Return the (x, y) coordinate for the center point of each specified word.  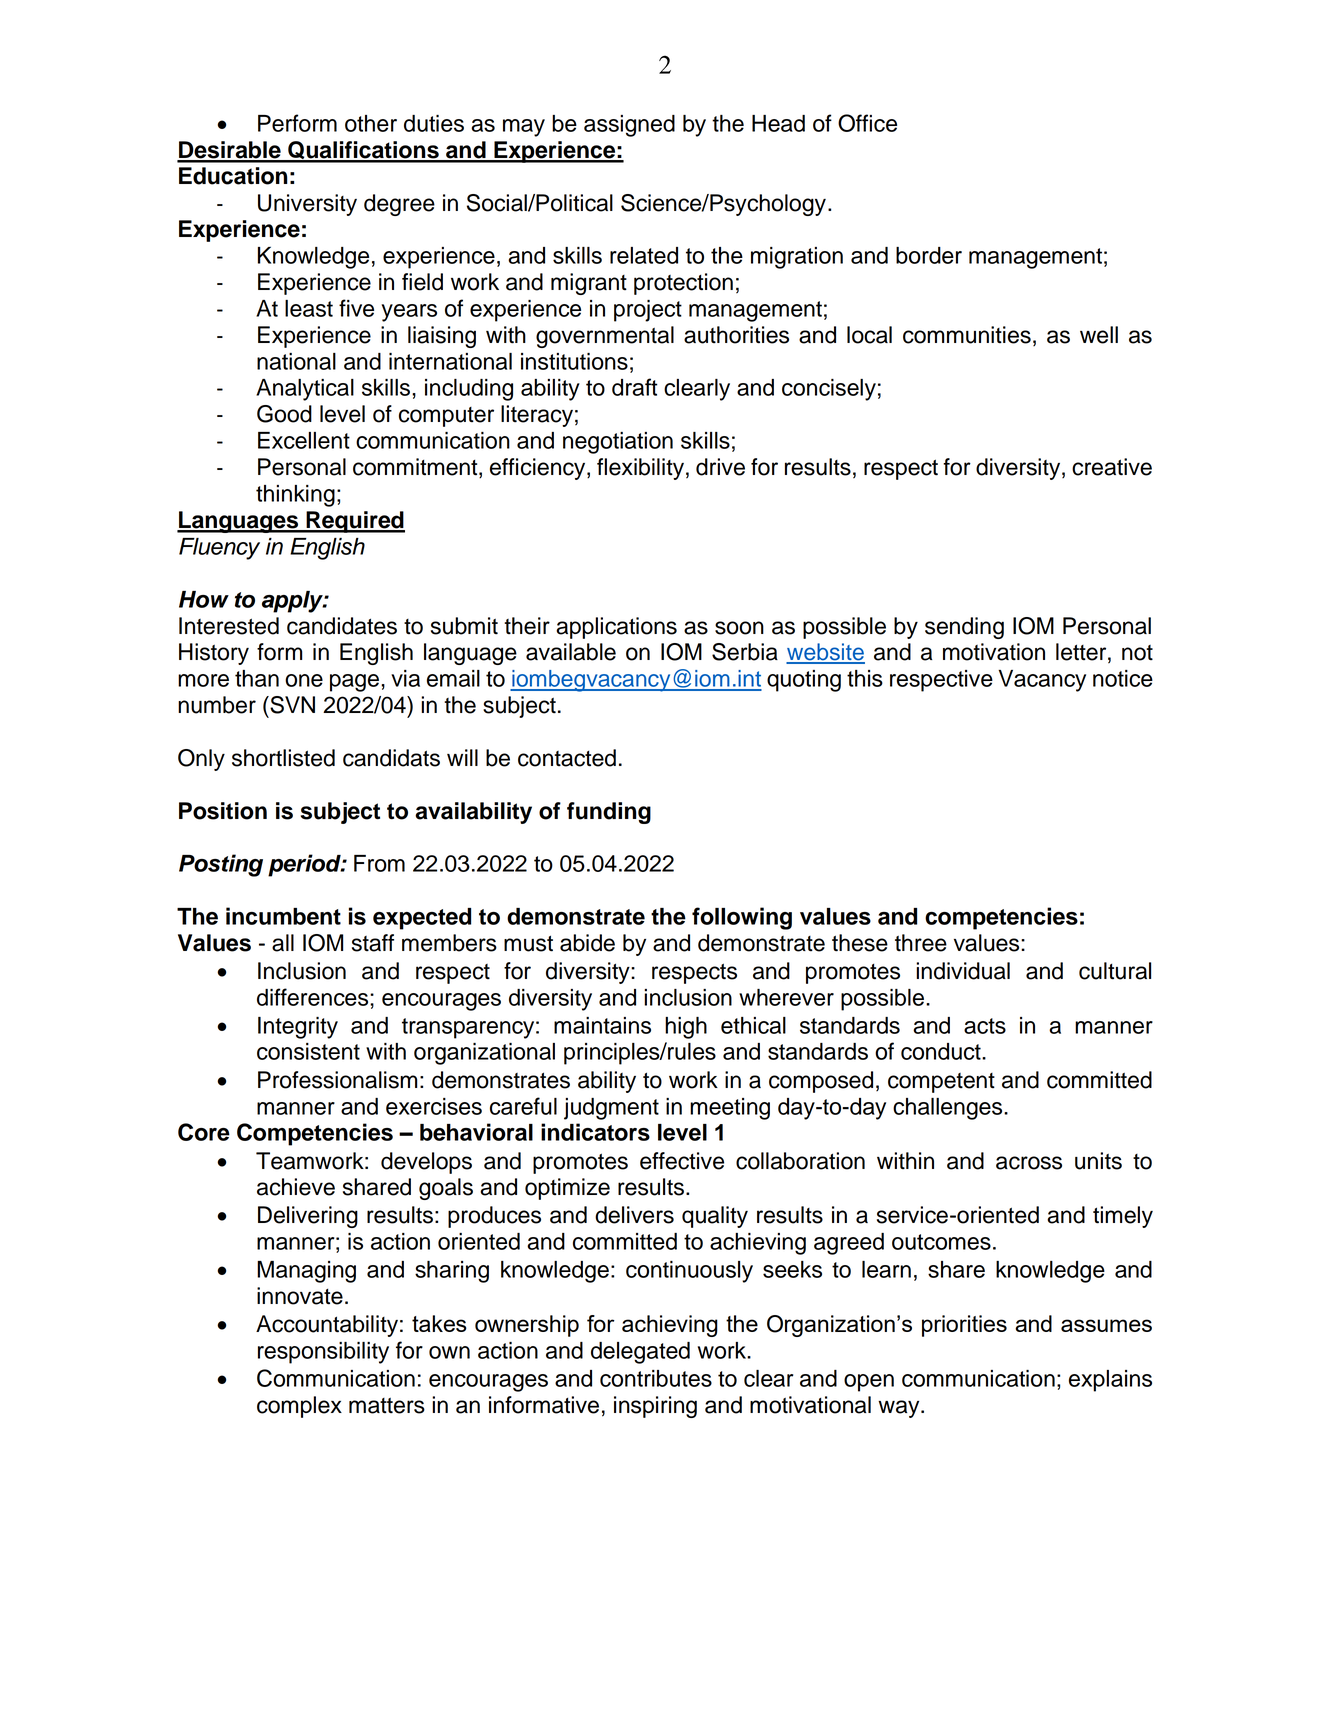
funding (609, 813)
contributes (656, 1378)
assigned (629, 126)
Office (867, 123)
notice (1123, 678)
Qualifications (363, 151)
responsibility (323, 1353)
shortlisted (283, 758)
